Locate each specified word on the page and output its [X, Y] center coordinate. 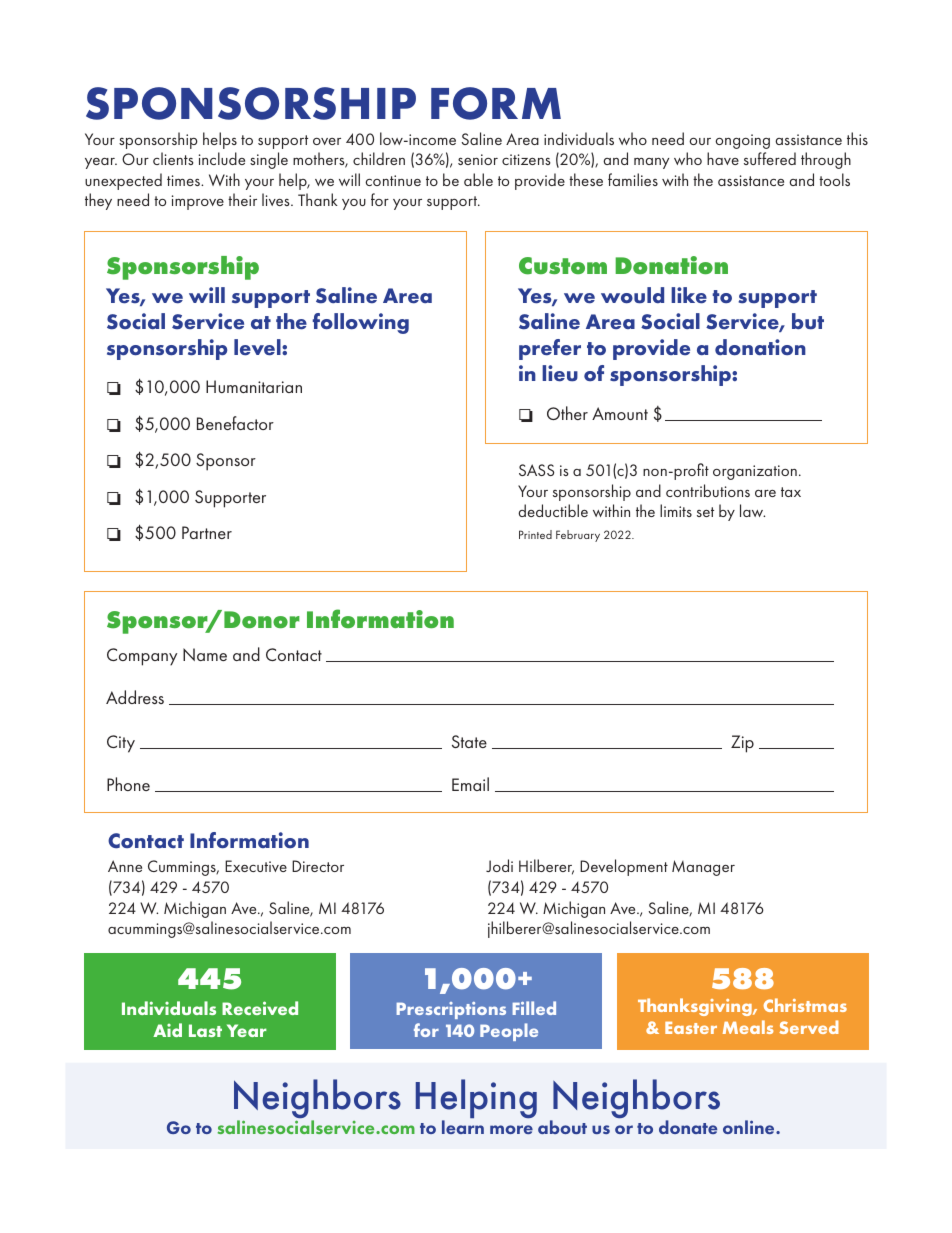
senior [478, 159]
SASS [536, 470]
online [750, 1127]
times [184, 180]
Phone [128, 784]
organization [755, 472]
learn [463, 1127]
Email [470, 784]
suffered [770, 158]
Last [205, 1030]
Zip [742, 744]
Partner [207, 532]
